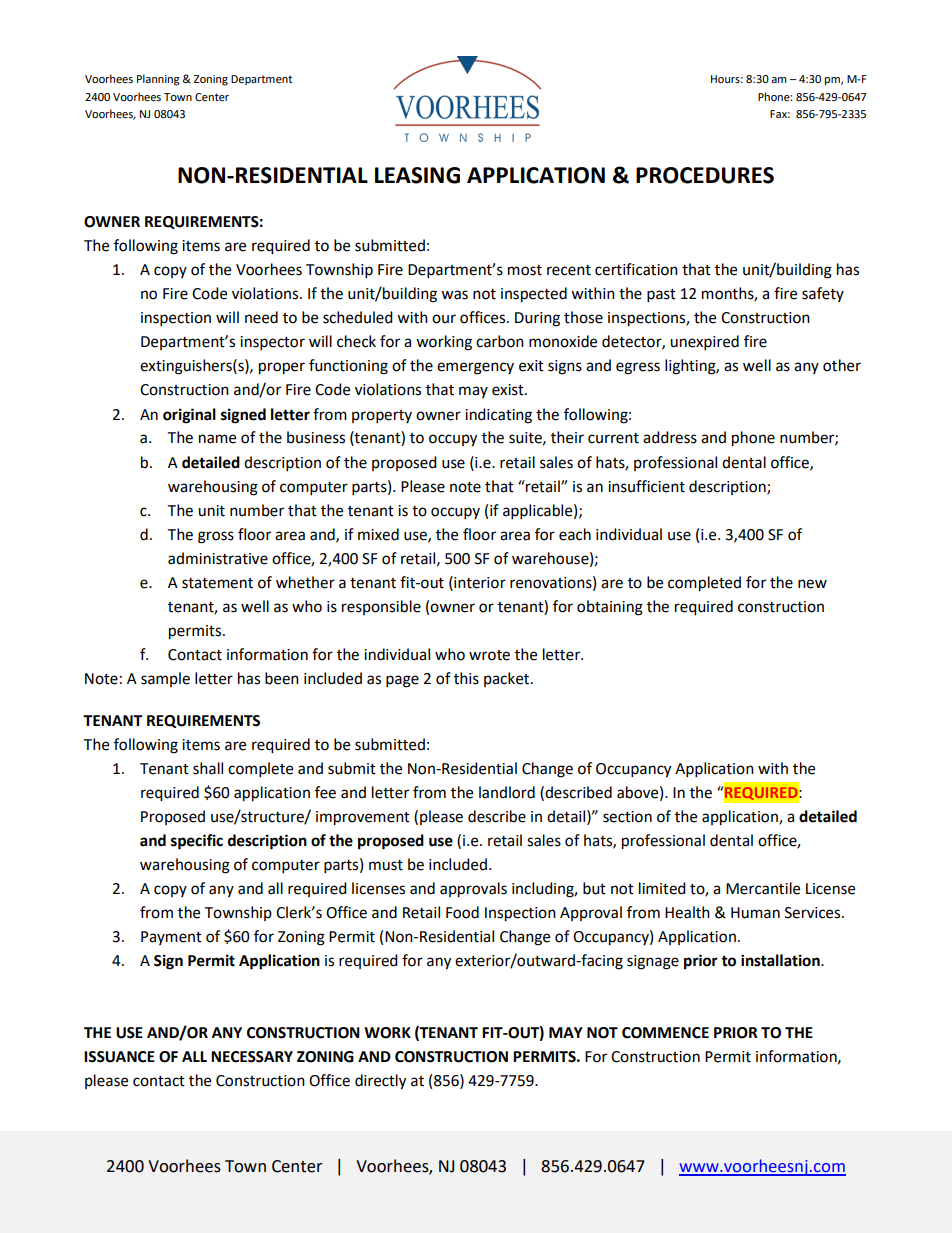  I want to click on NECESSARY, so click(252, 1057).
